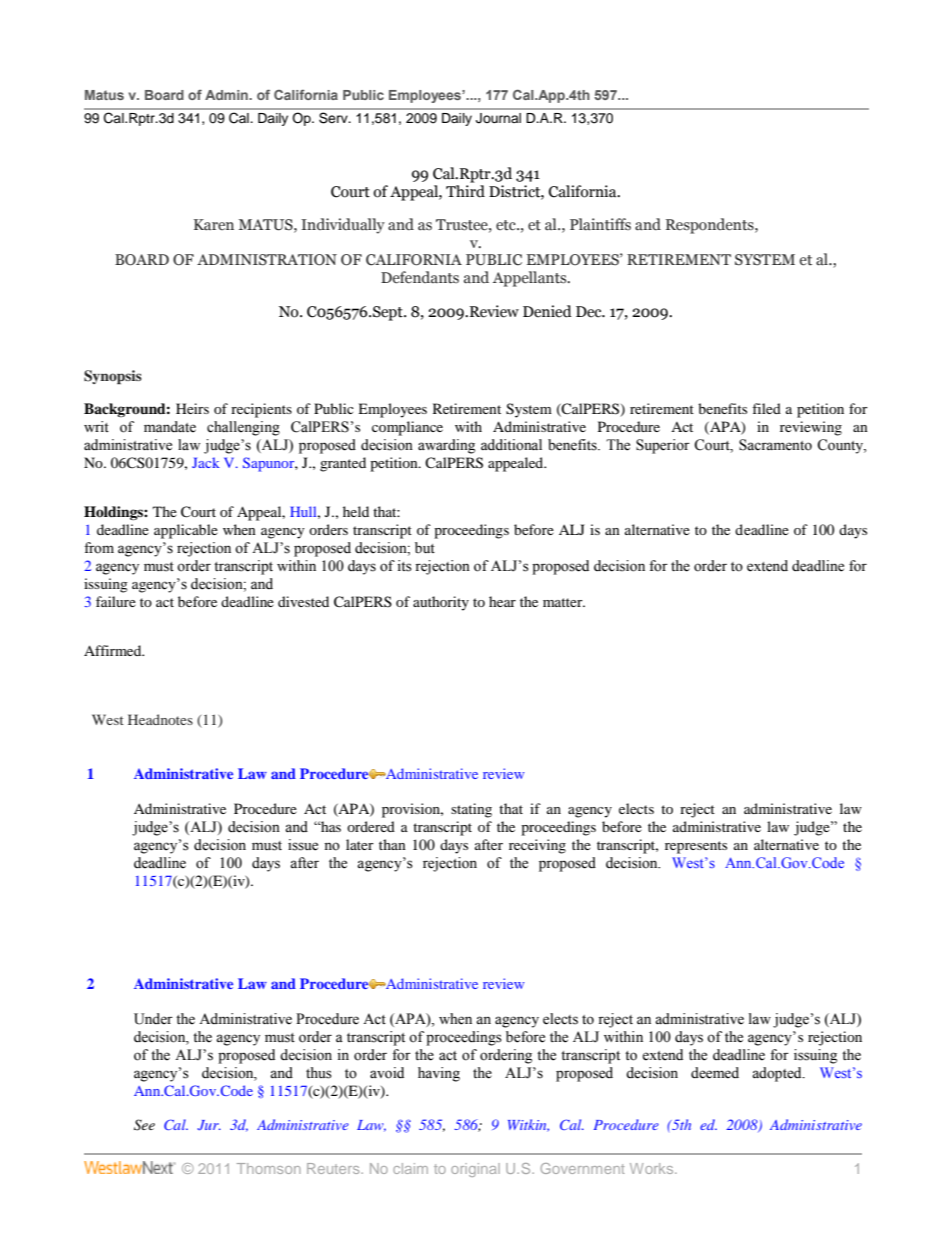 This screenshot has height=1233, width=952. Describe the element at coordinates (465, 191) in the screenshot. I see `Third` at that location.
